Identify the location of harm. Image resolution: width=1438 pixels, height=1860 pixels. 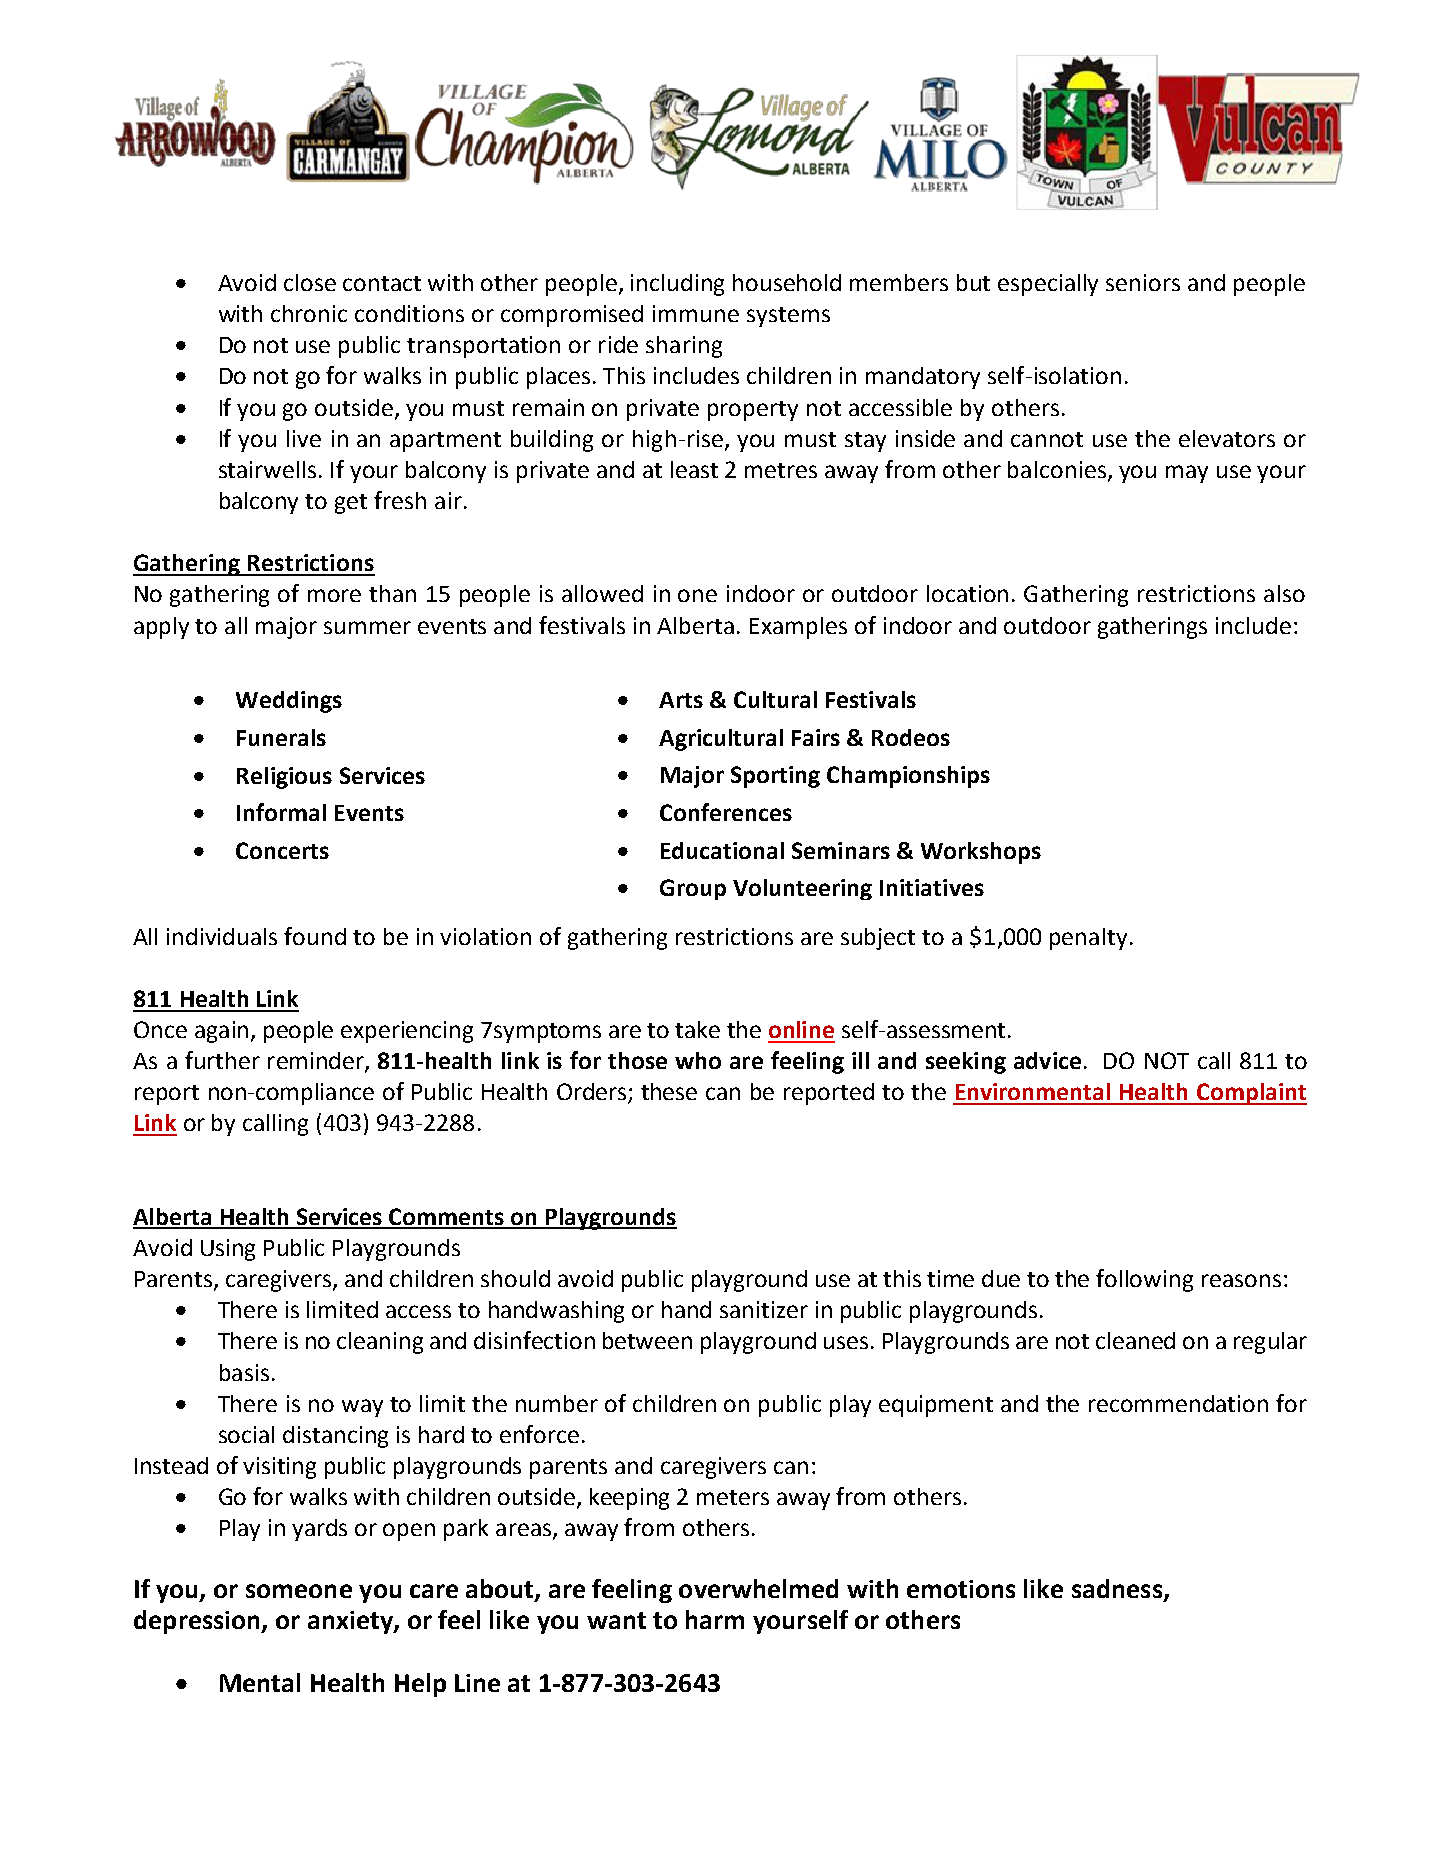
(715, 1619).
